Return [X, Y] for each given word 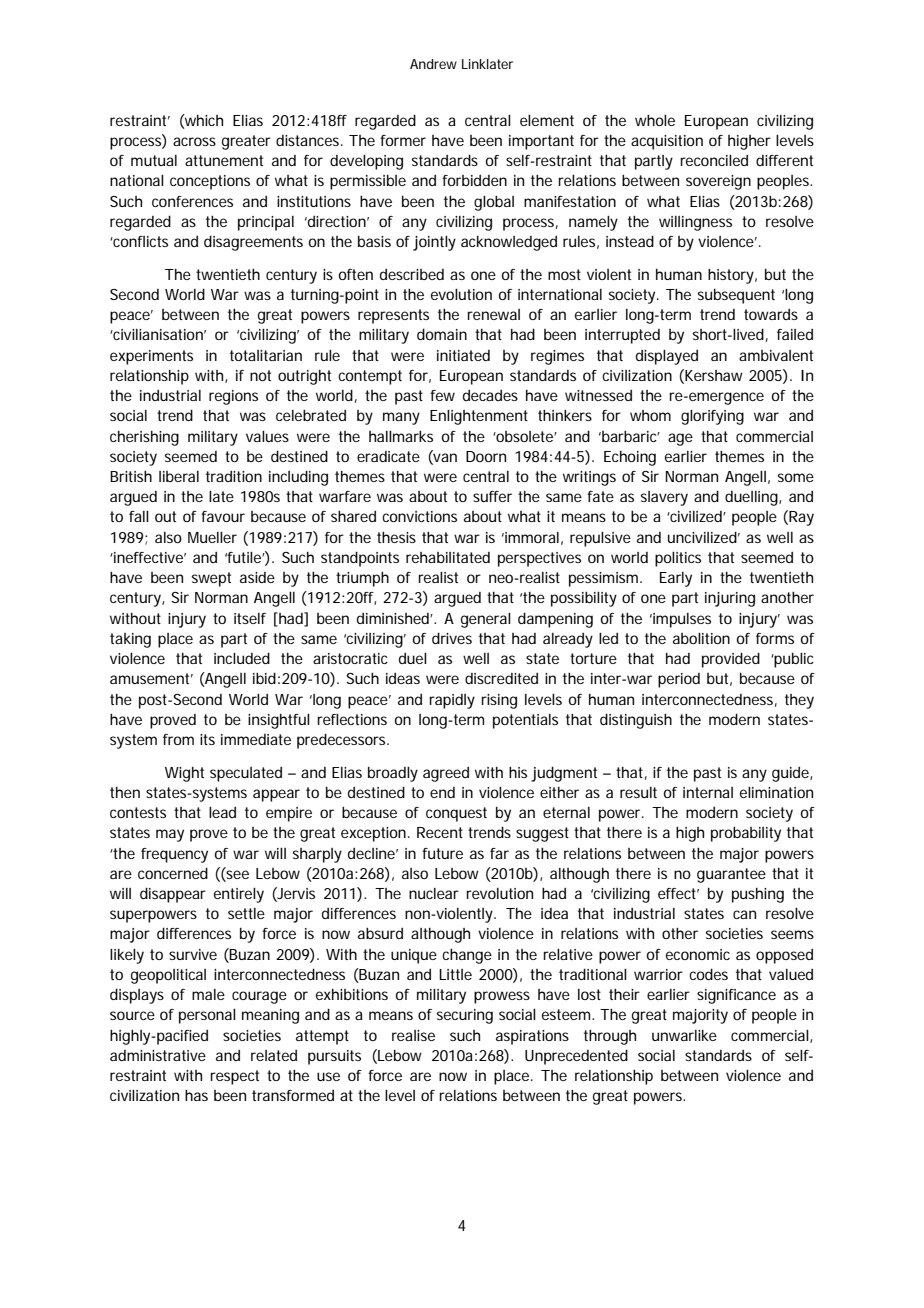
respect [234, 1077]
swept [211, 579]
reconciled [714, 160]
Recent [440, 832]
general [486, 620]
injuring [730, 599]
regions [233, 397]
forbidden [474, 180]
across [194, 141]
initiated [463, 355]
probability [746, 834]
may [170, 835]
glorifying [712, 417]
